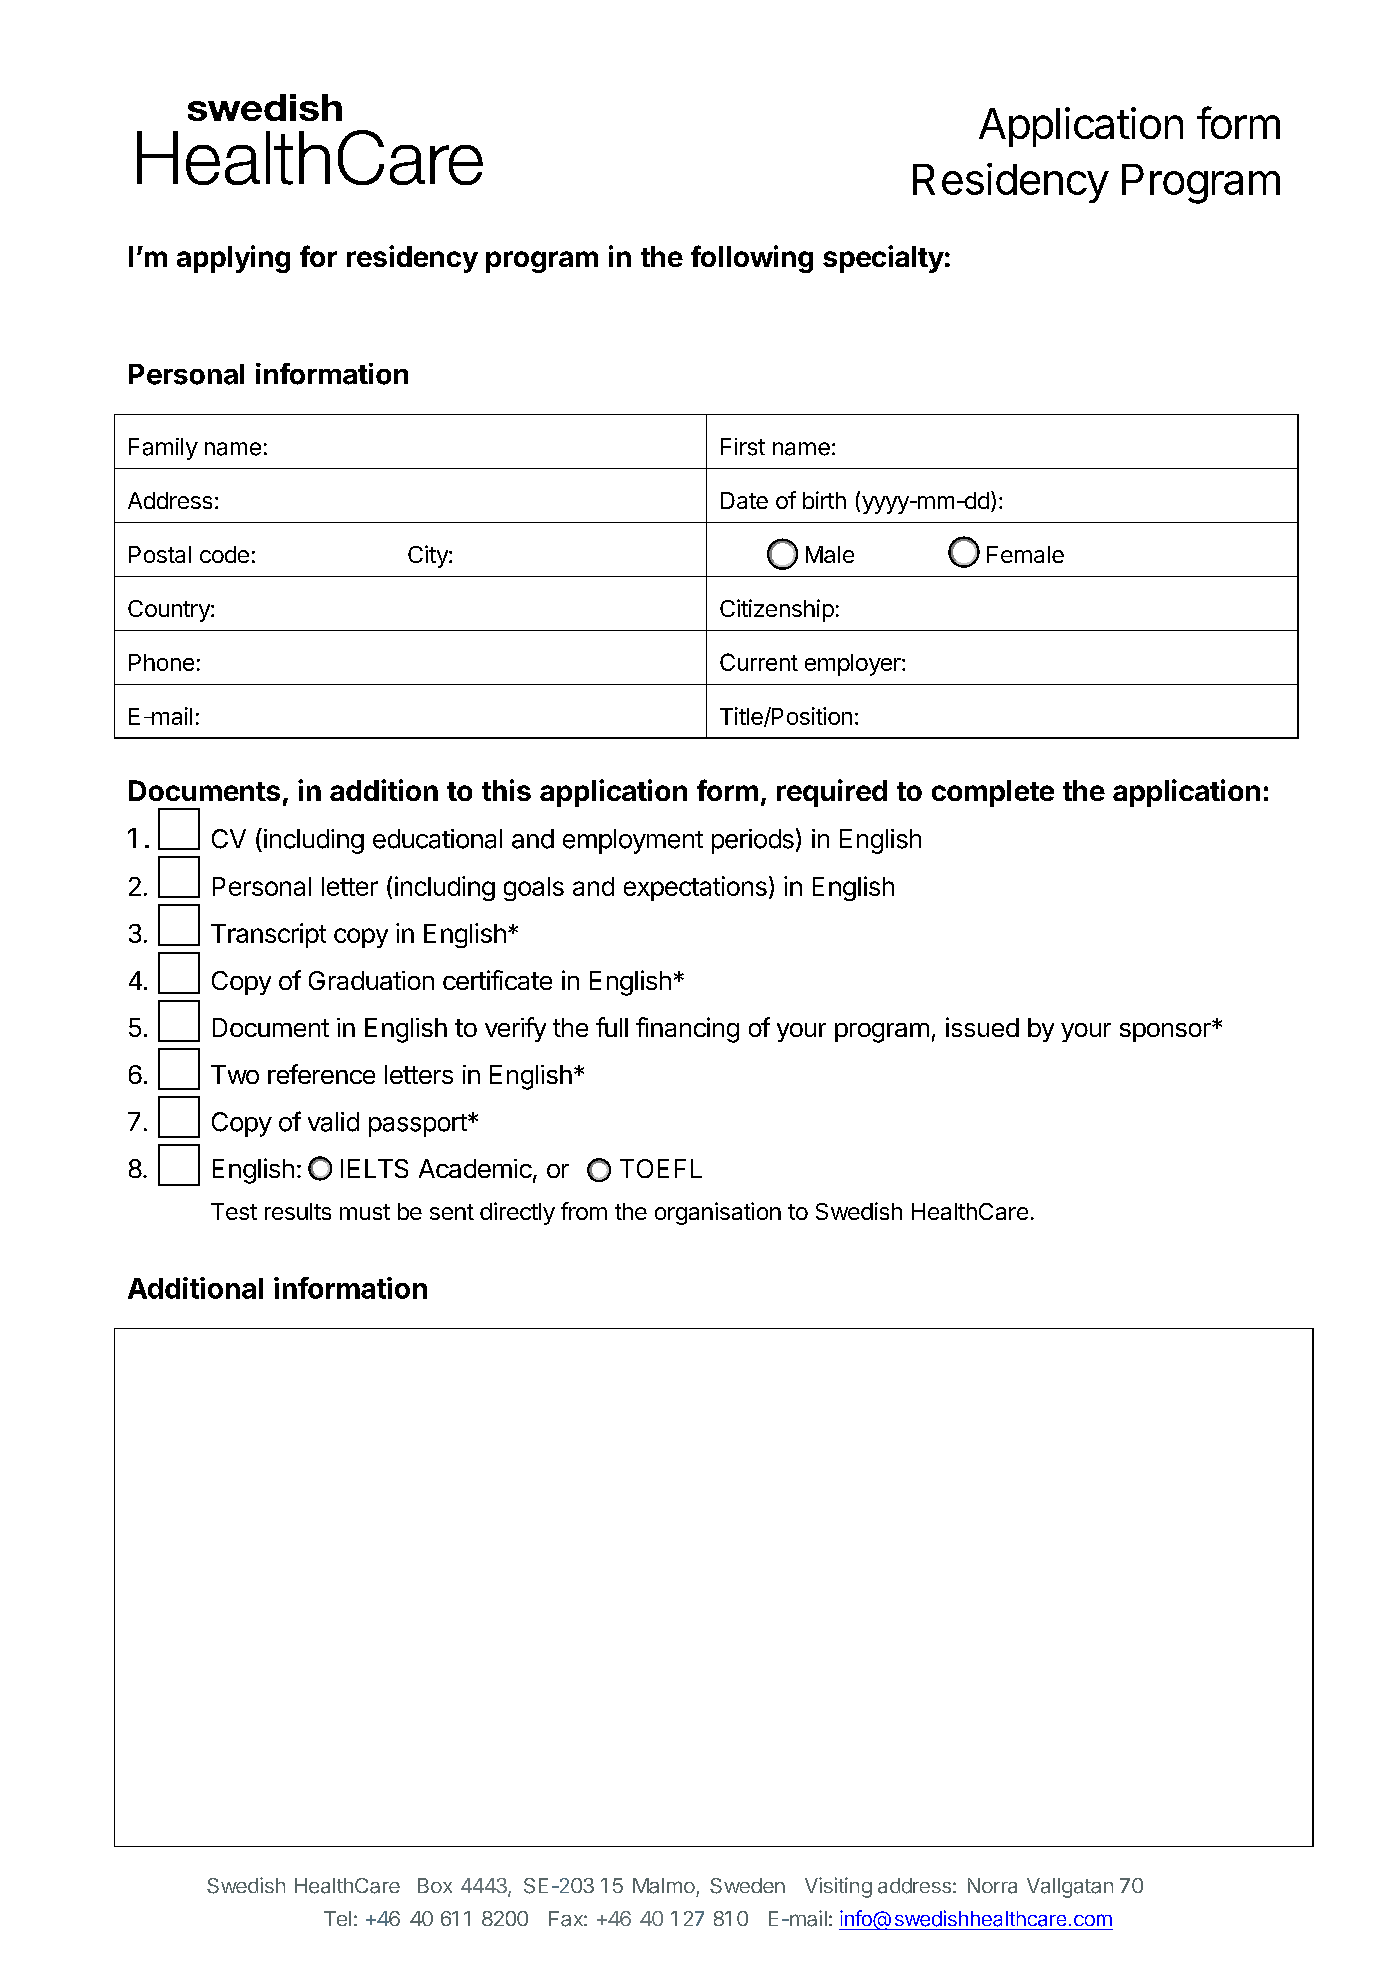  I want to click on Tel, so click(337, 1918).
